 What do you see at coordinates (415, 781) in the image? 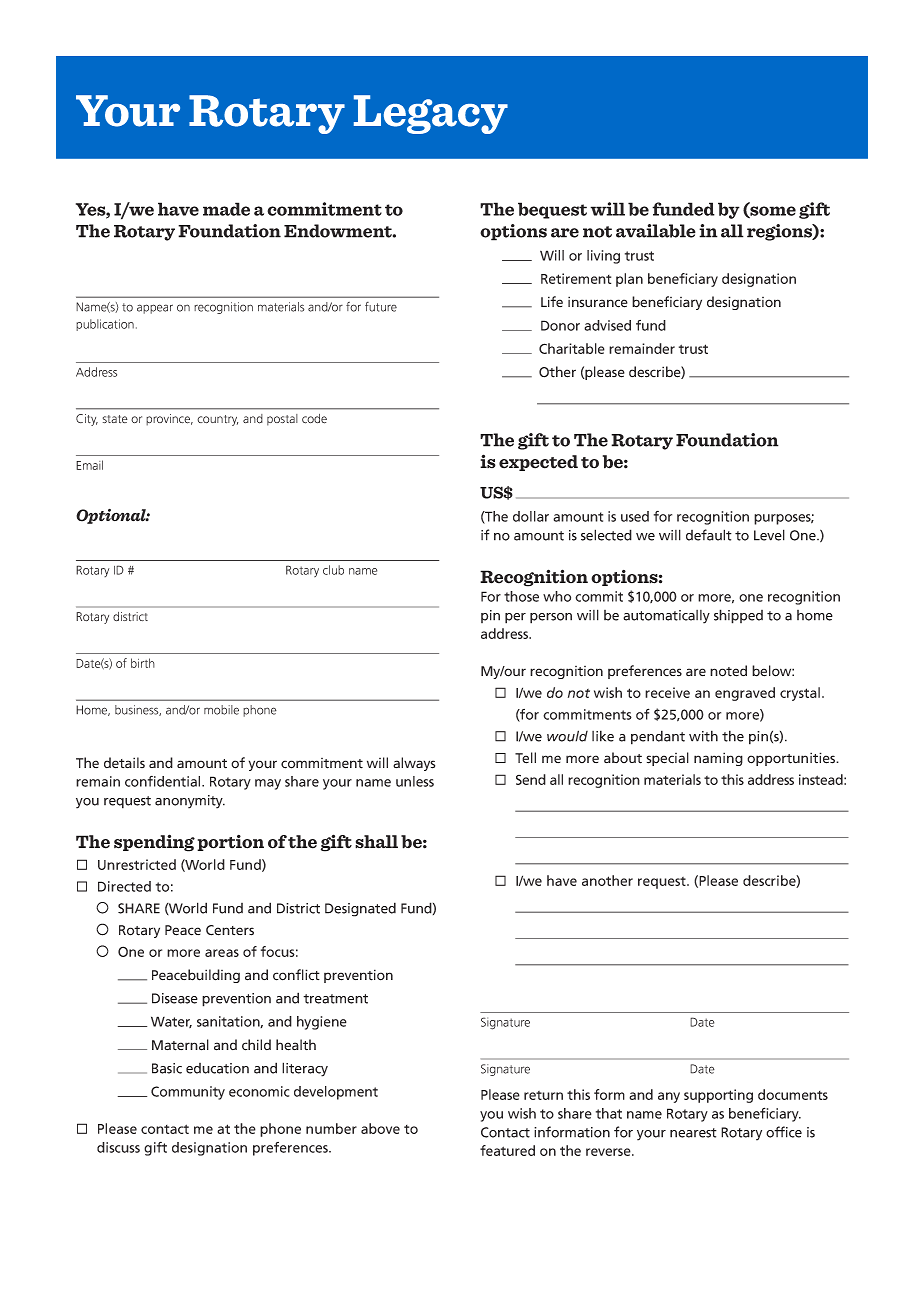
I see `unless` at bounding box center [415, 781].
